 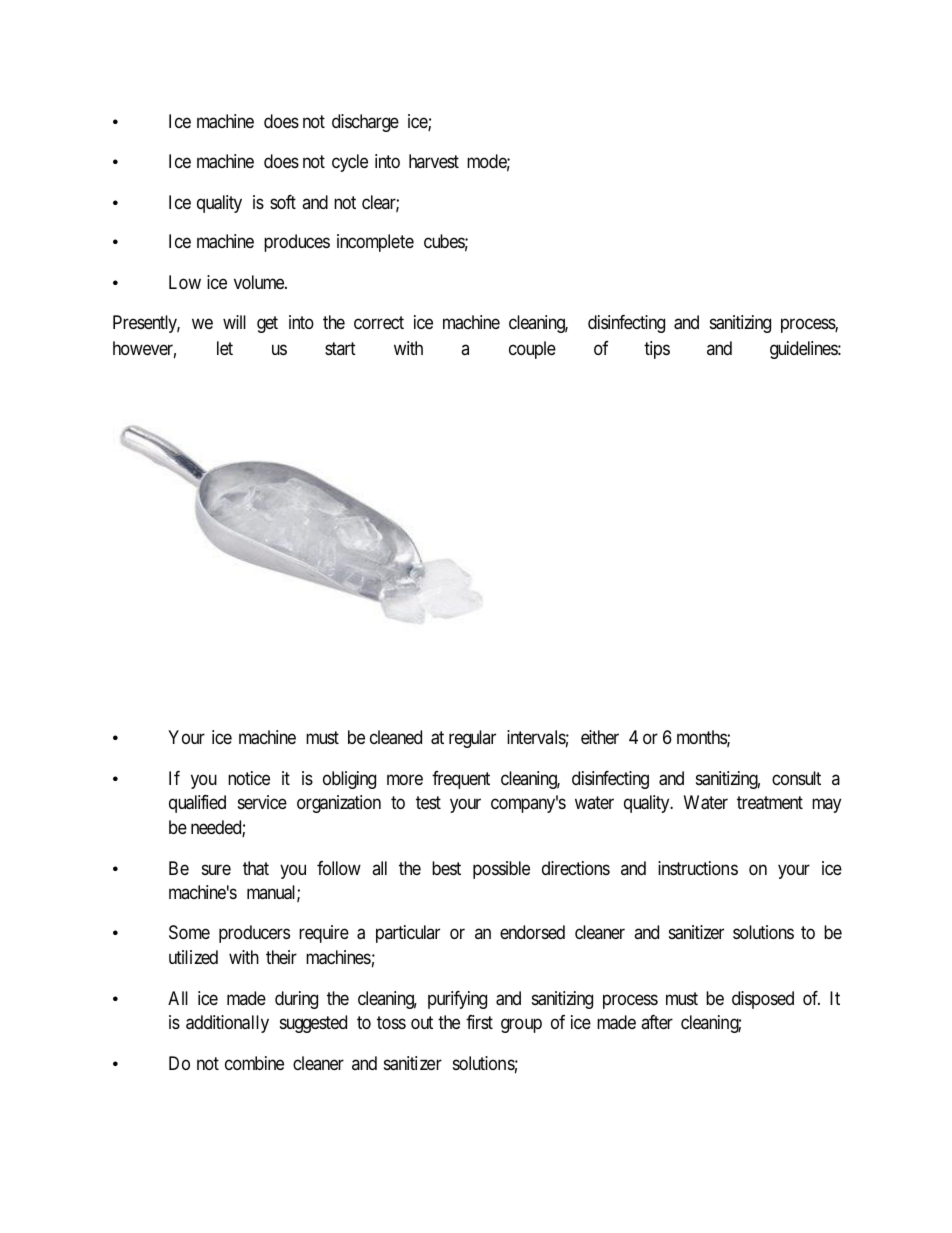 What do you see at coordinates (796, 778) in the image?
I see `consult` at bounding box center [796, 778].
